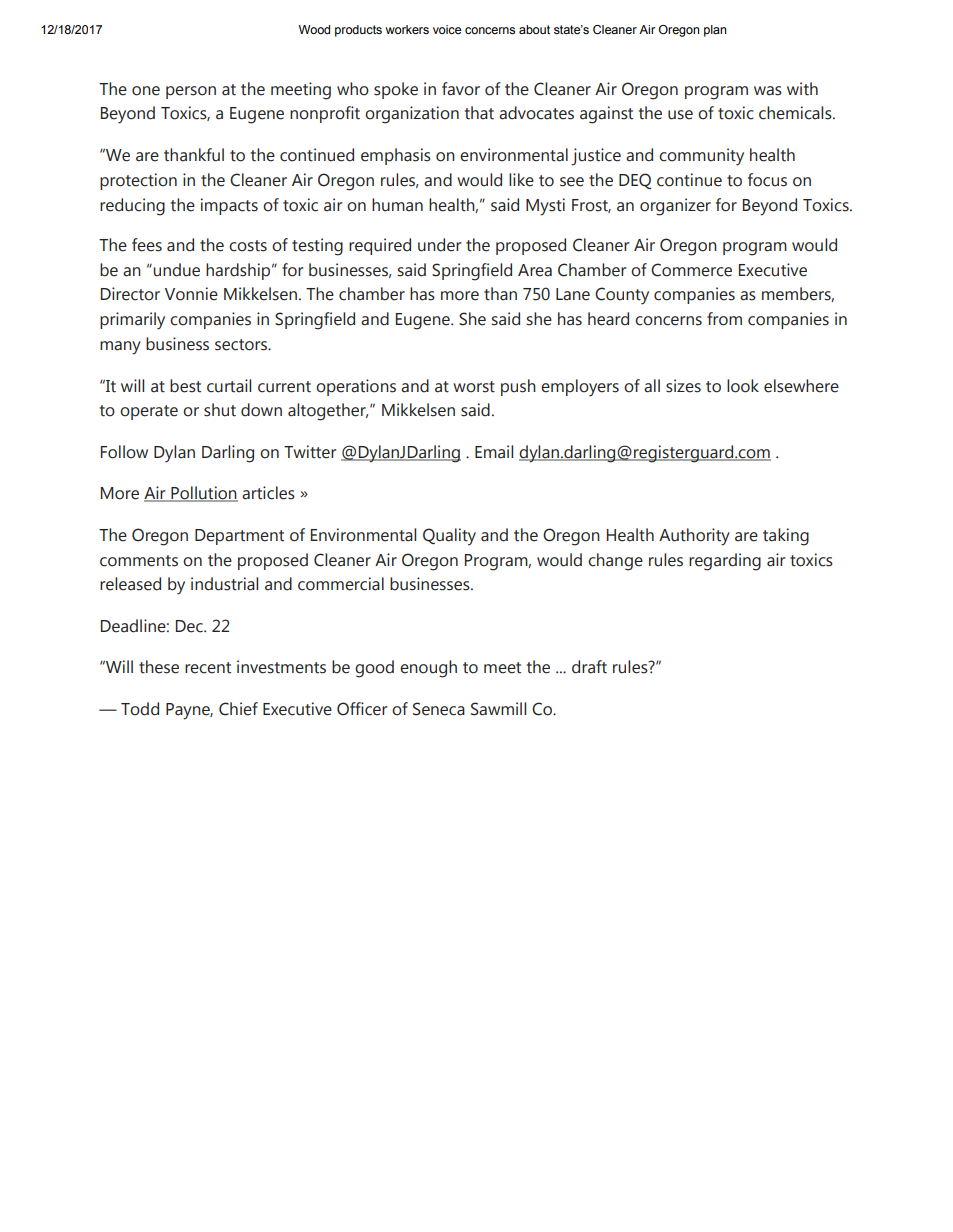  What do you see at coordinates (691, 270) in the screenshot?
I see `Commerce` at bounding box center [691, 270].
